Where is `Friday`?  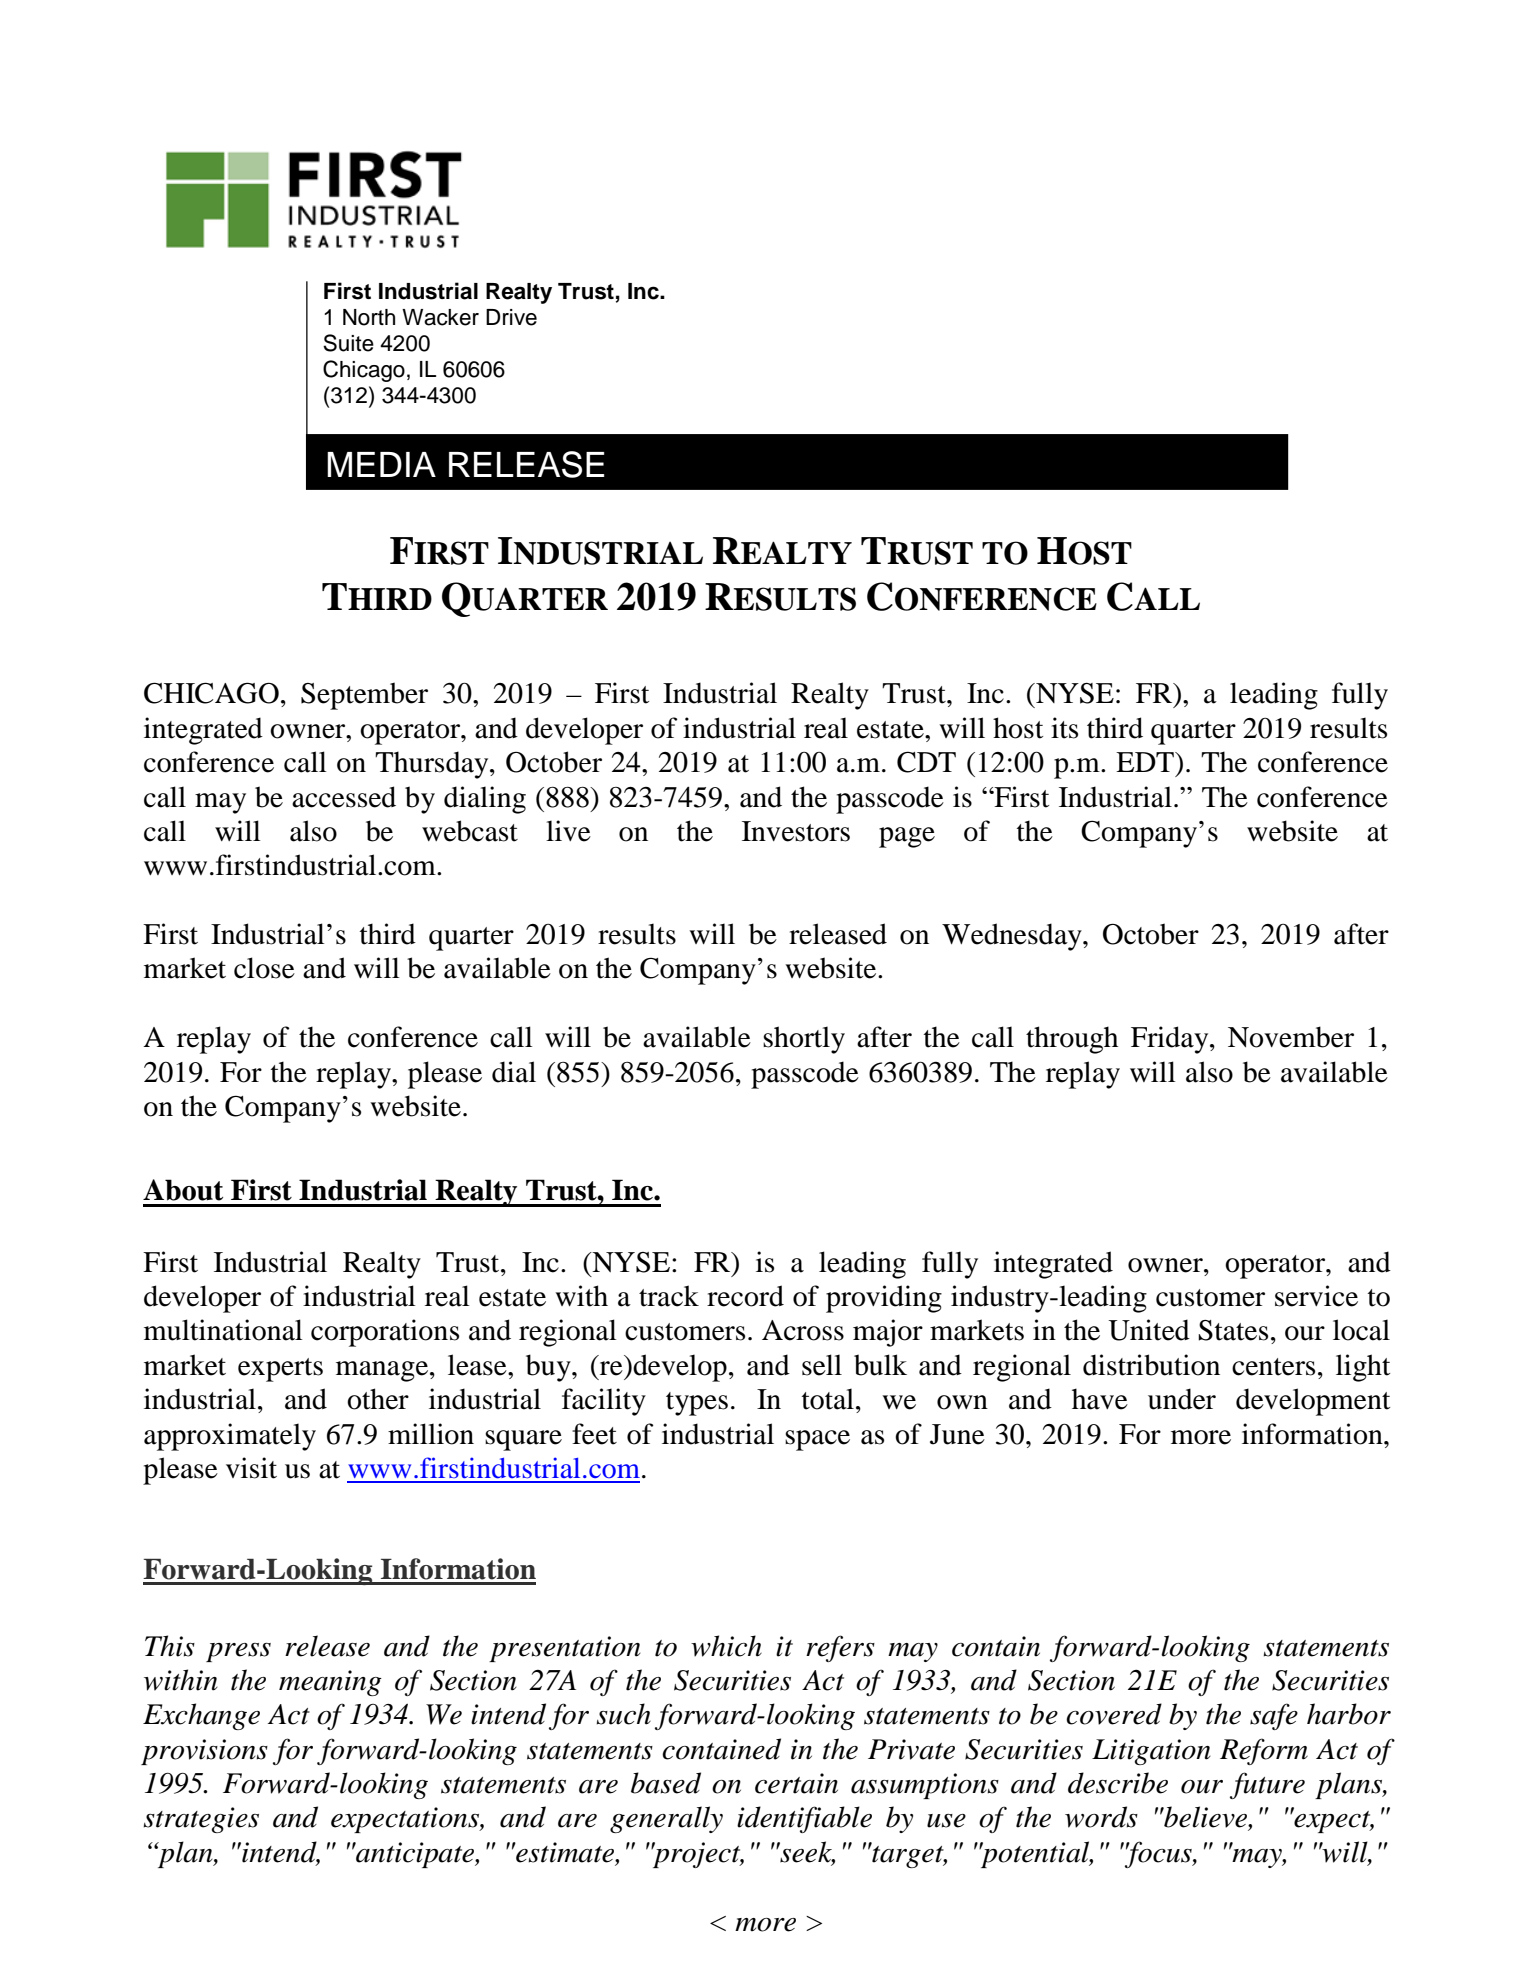
Friday is located at coordinates (1171, 1040).
